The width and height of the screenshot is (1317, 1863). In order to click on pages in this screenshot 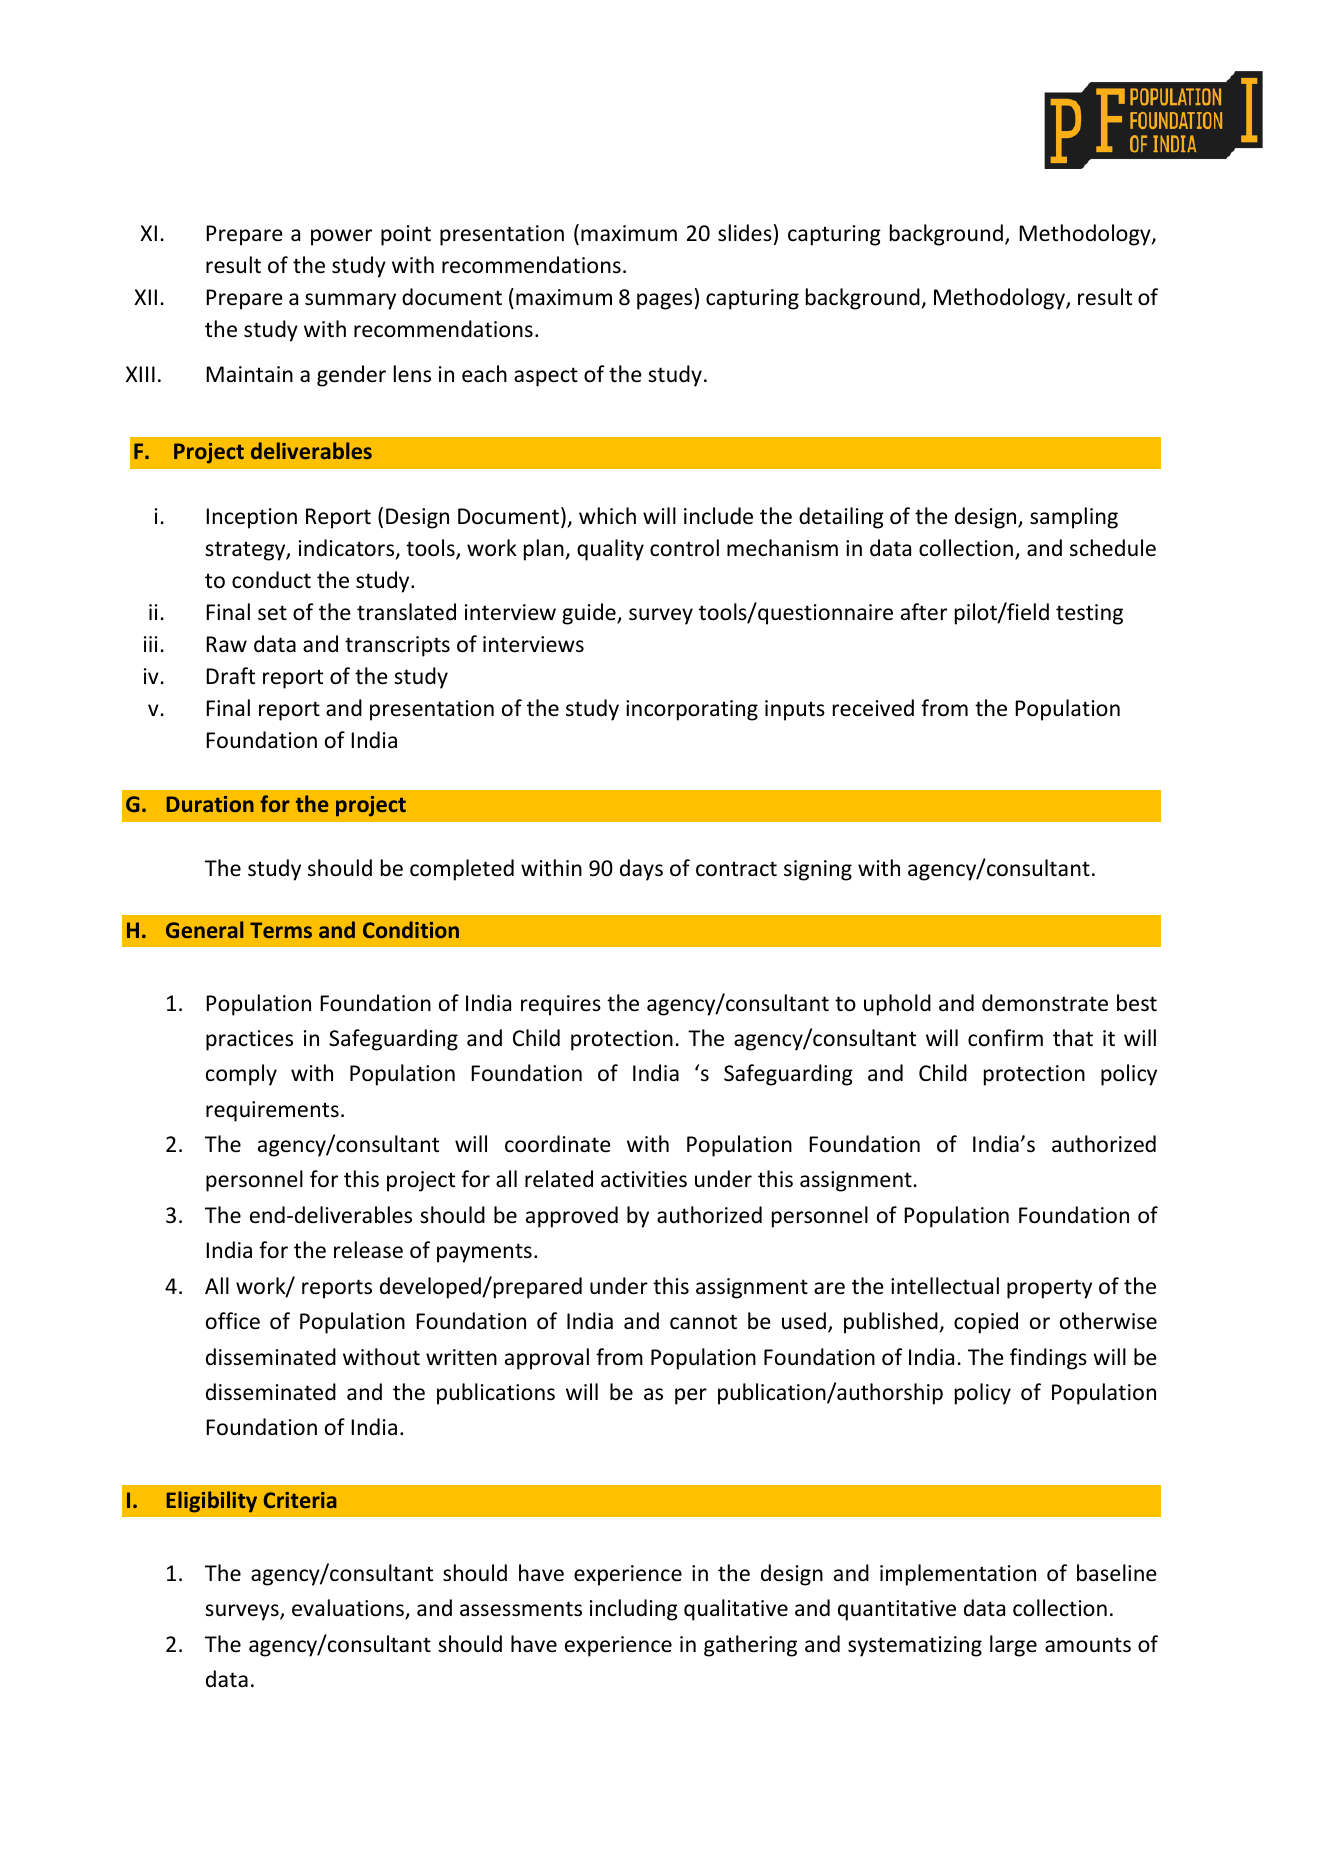, I will do `click(664, 301)`.
